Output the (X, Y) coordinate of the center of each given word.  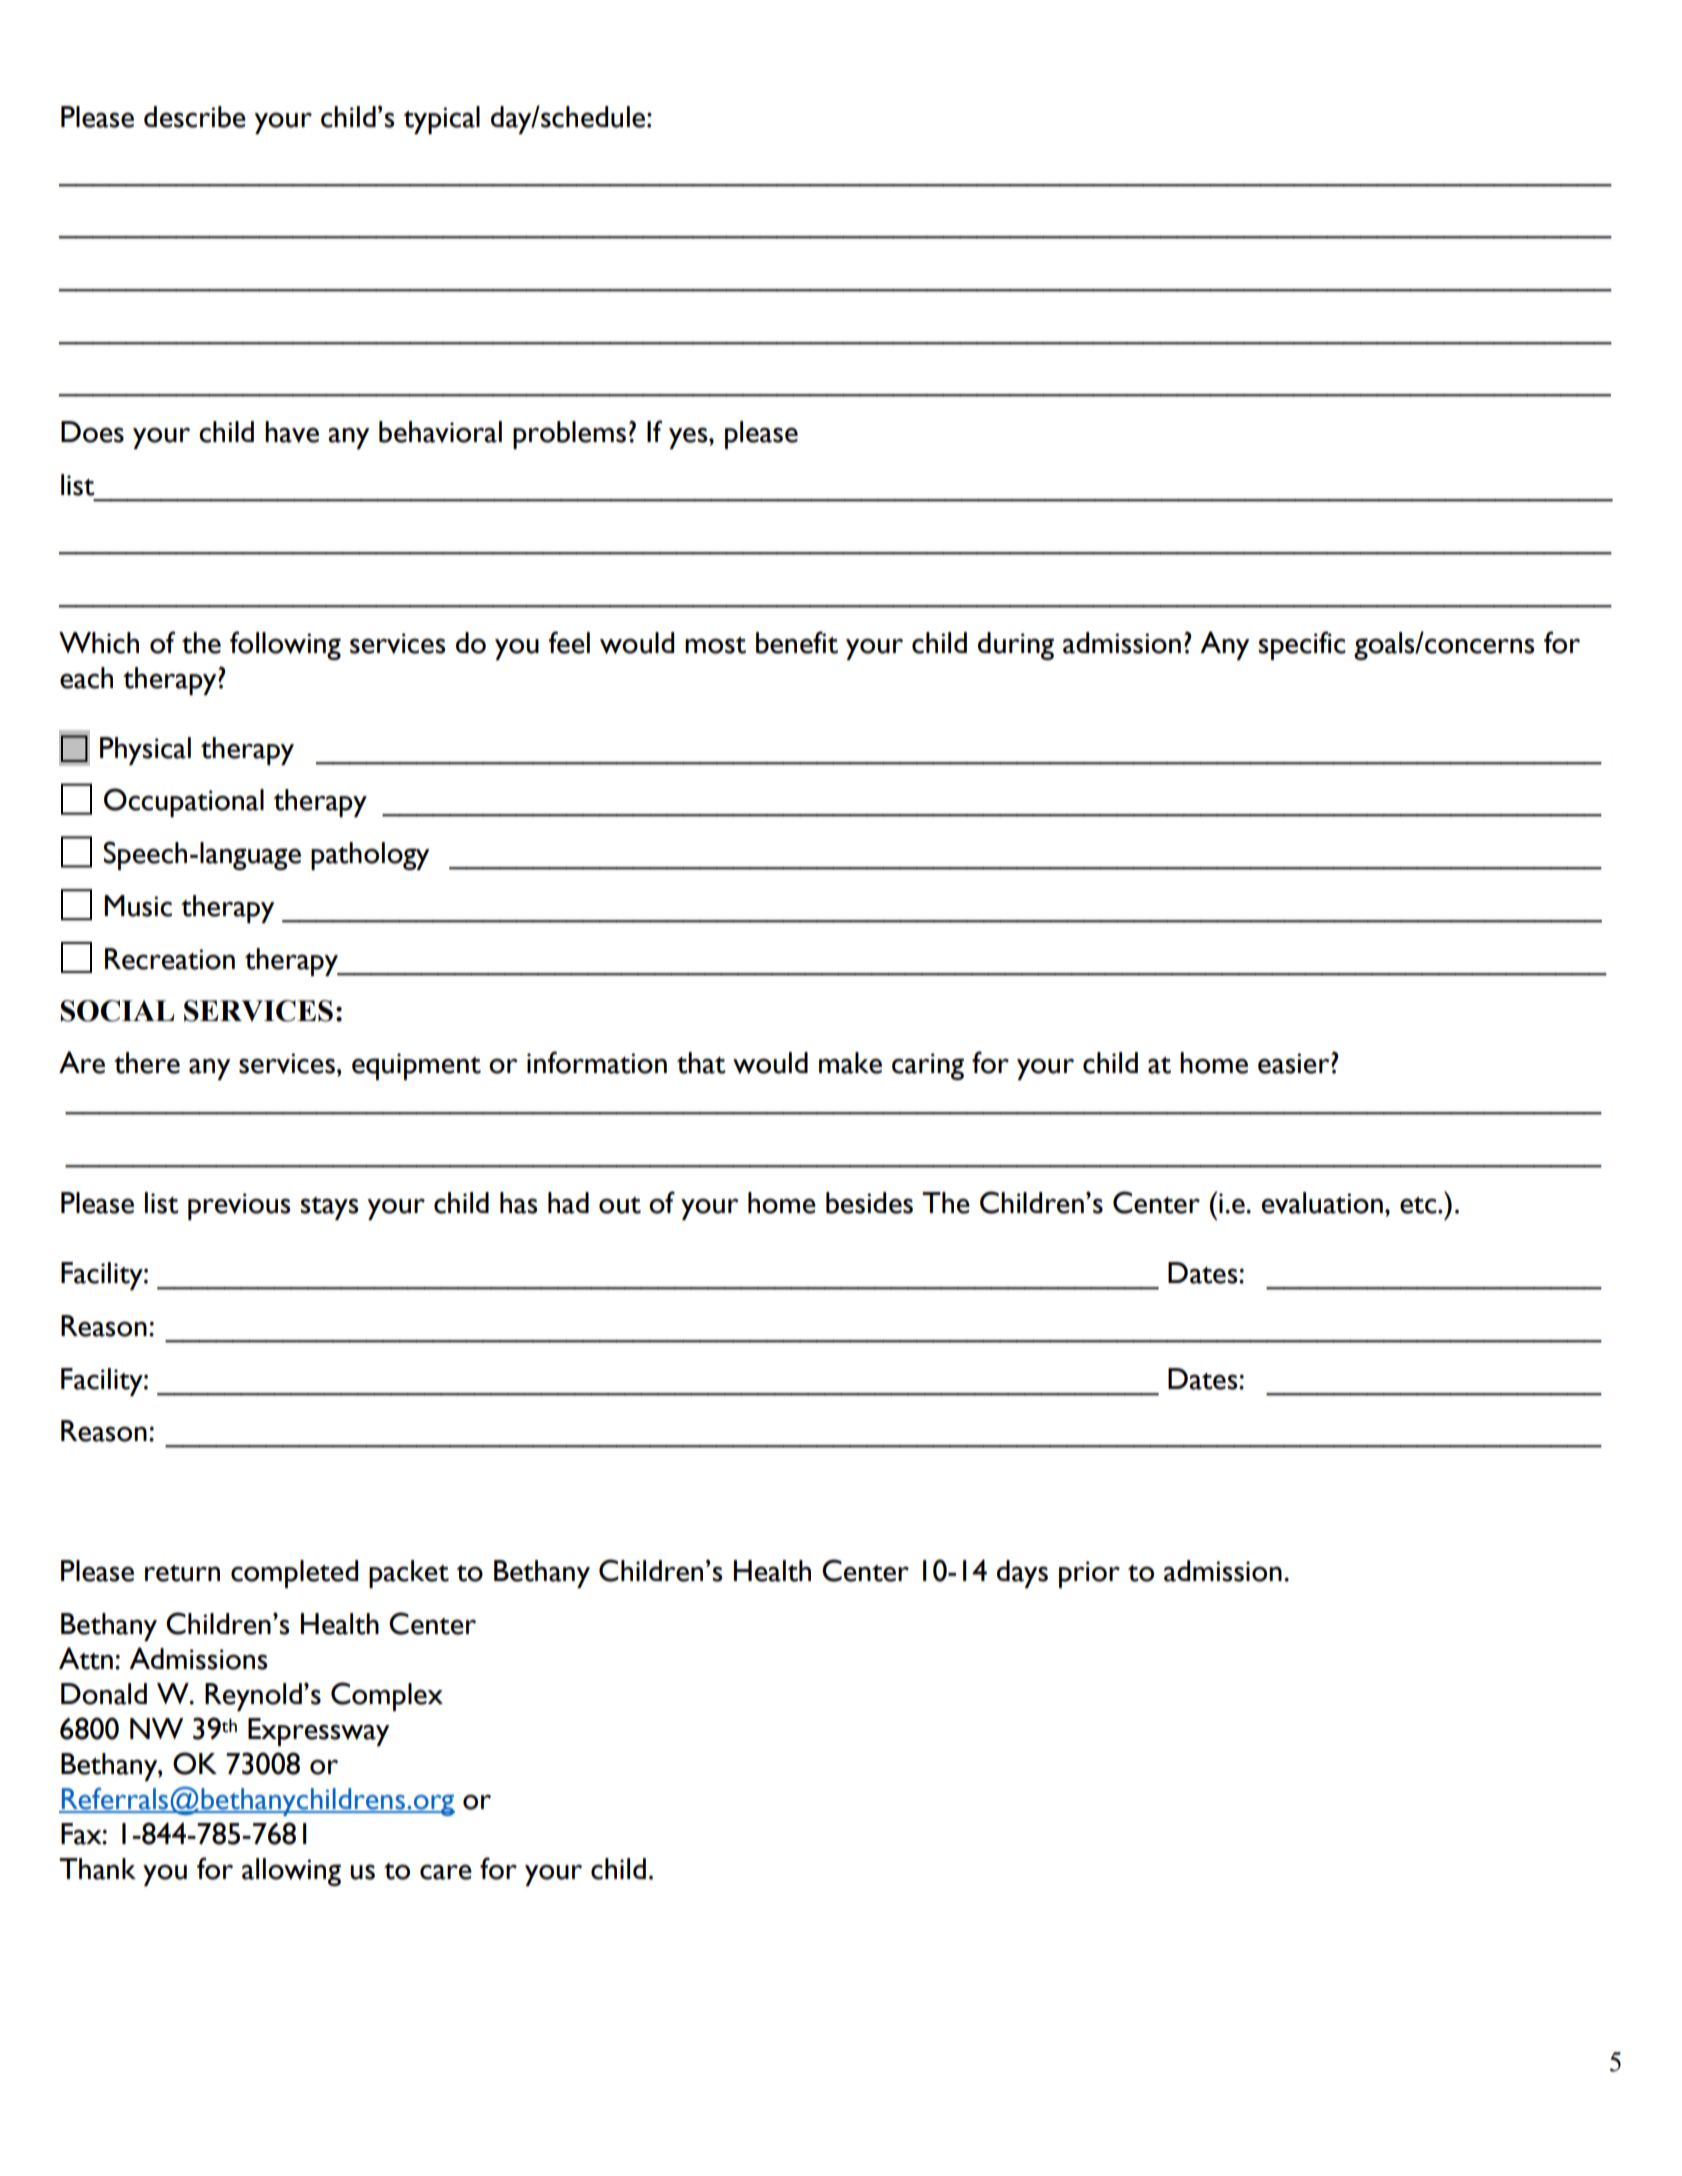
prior (1089, 1574)
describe (195, 117)
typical (441, 120)
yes (689, 438)
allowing (291, 1872)
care (446, 1872)
